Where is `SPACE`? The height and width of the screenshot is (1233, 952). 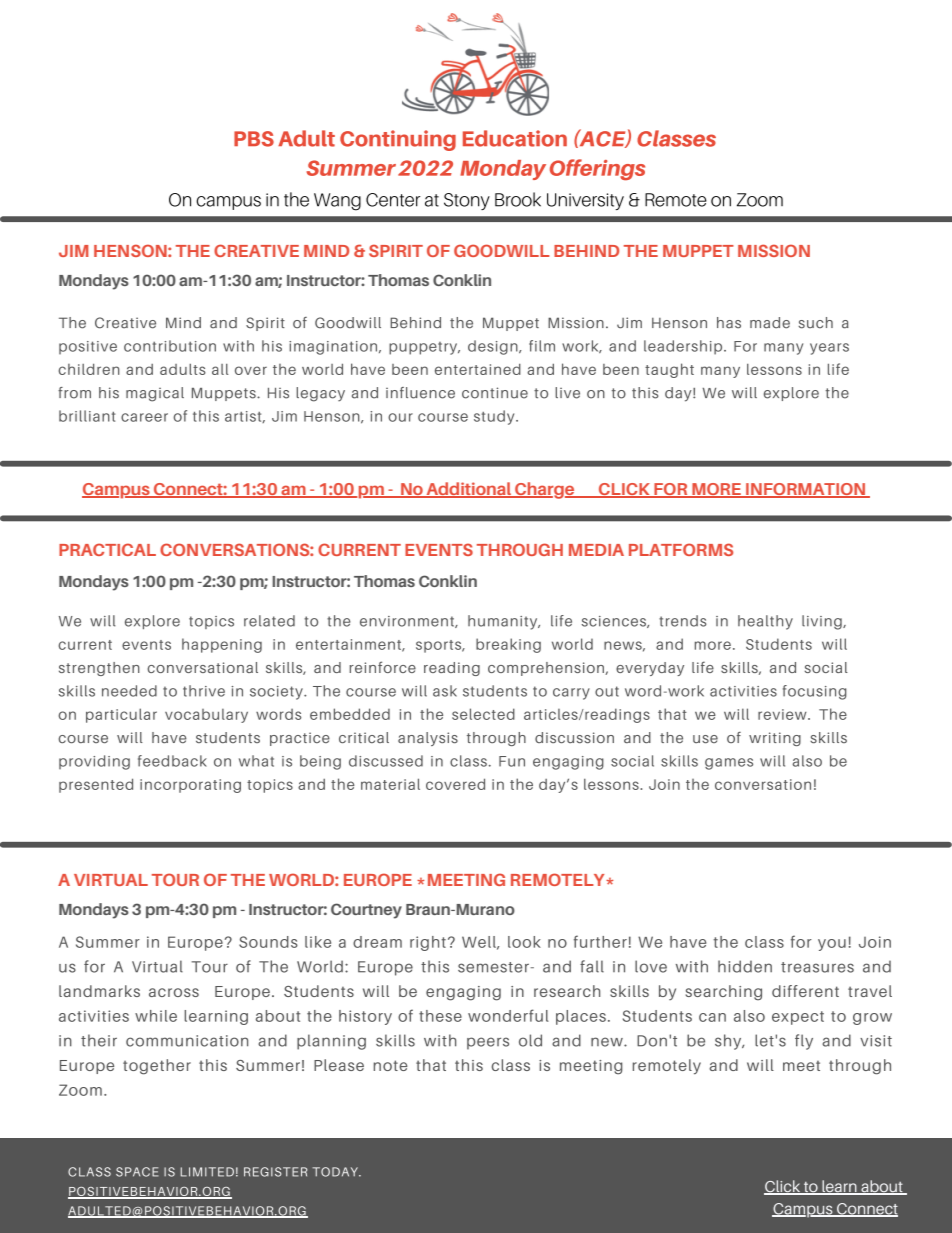
SPACE is located at coordinates (137, 1172).
